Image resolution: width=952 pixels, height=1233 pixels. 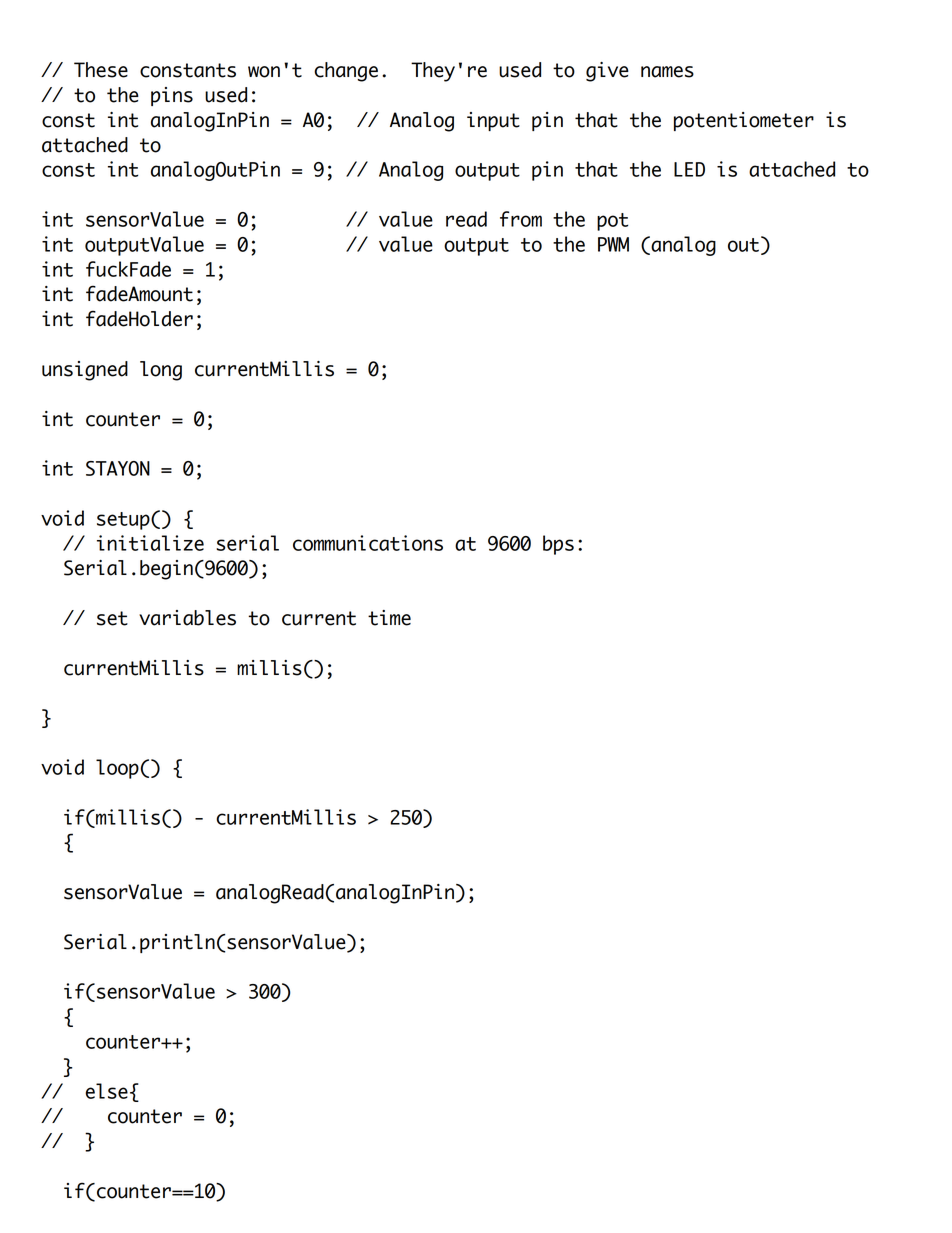 I want to click on pins, so click(x=172, y=96).
